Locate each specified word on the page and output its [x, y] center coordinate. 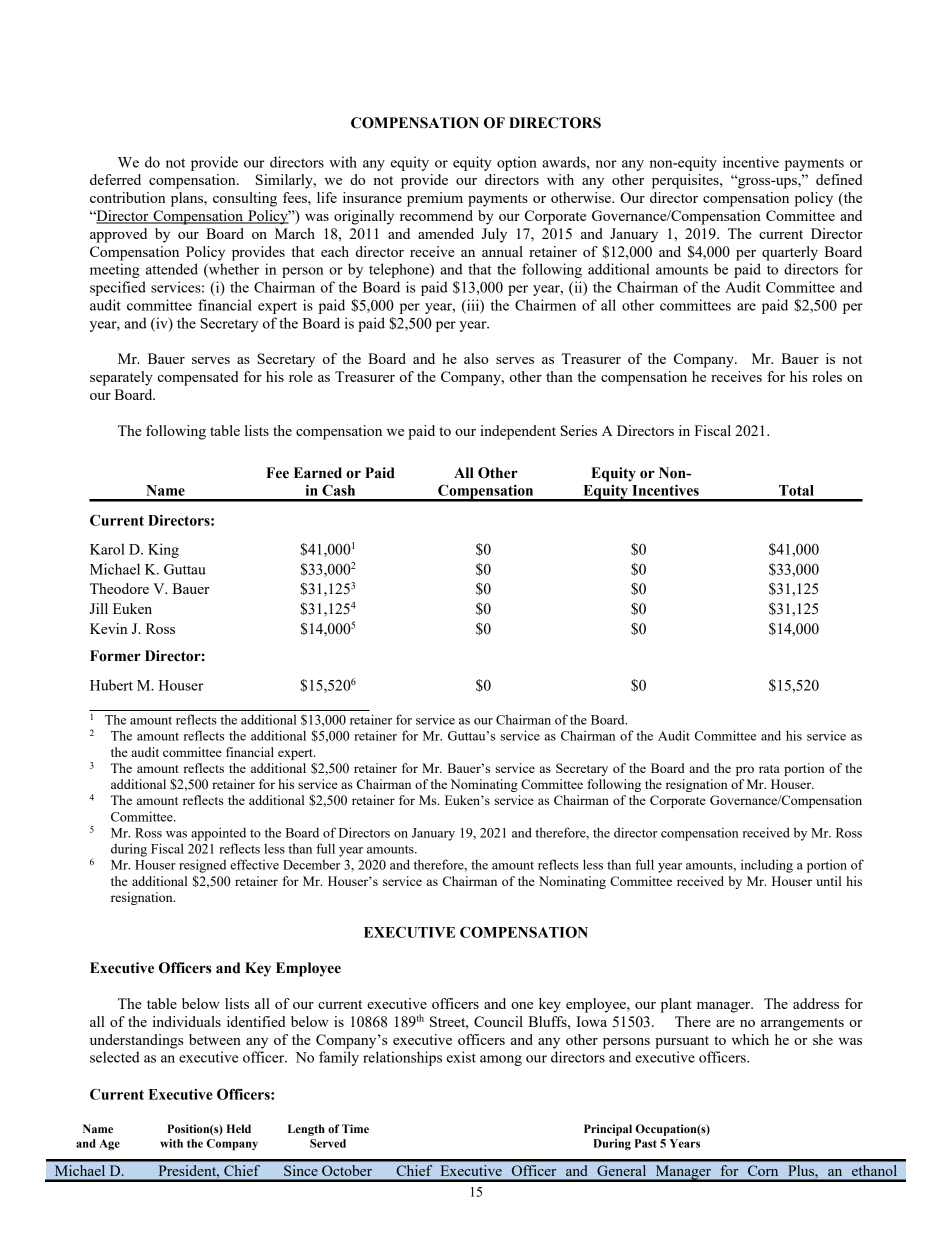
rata [769, 769]
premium [435, 199]
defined [839, 179]
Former [115, 656]
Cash [338, 490]
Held [239, 1128]
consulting [245, 199]
